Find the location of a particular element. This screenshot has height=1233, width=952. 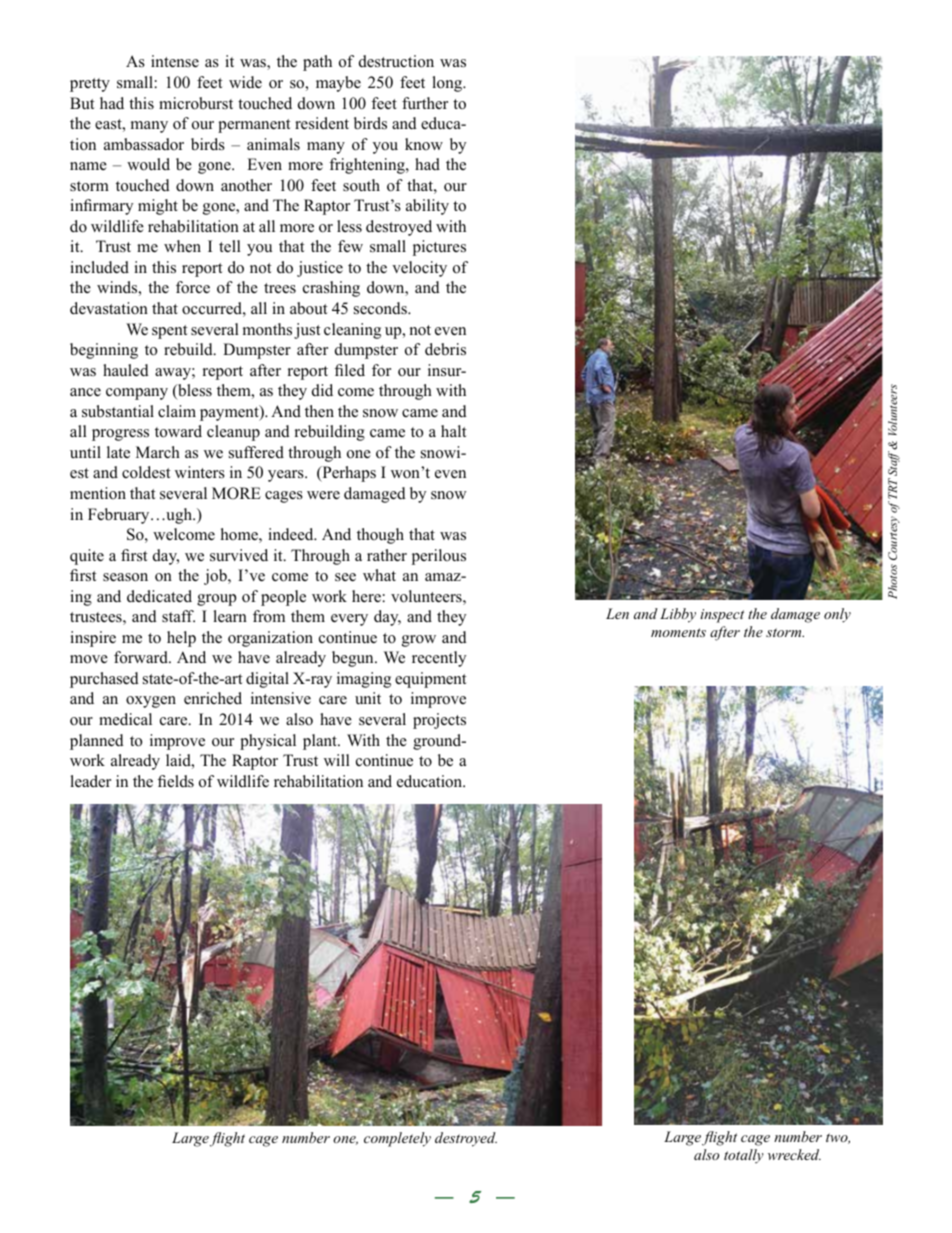

further is located at coordinates (425, 103).
